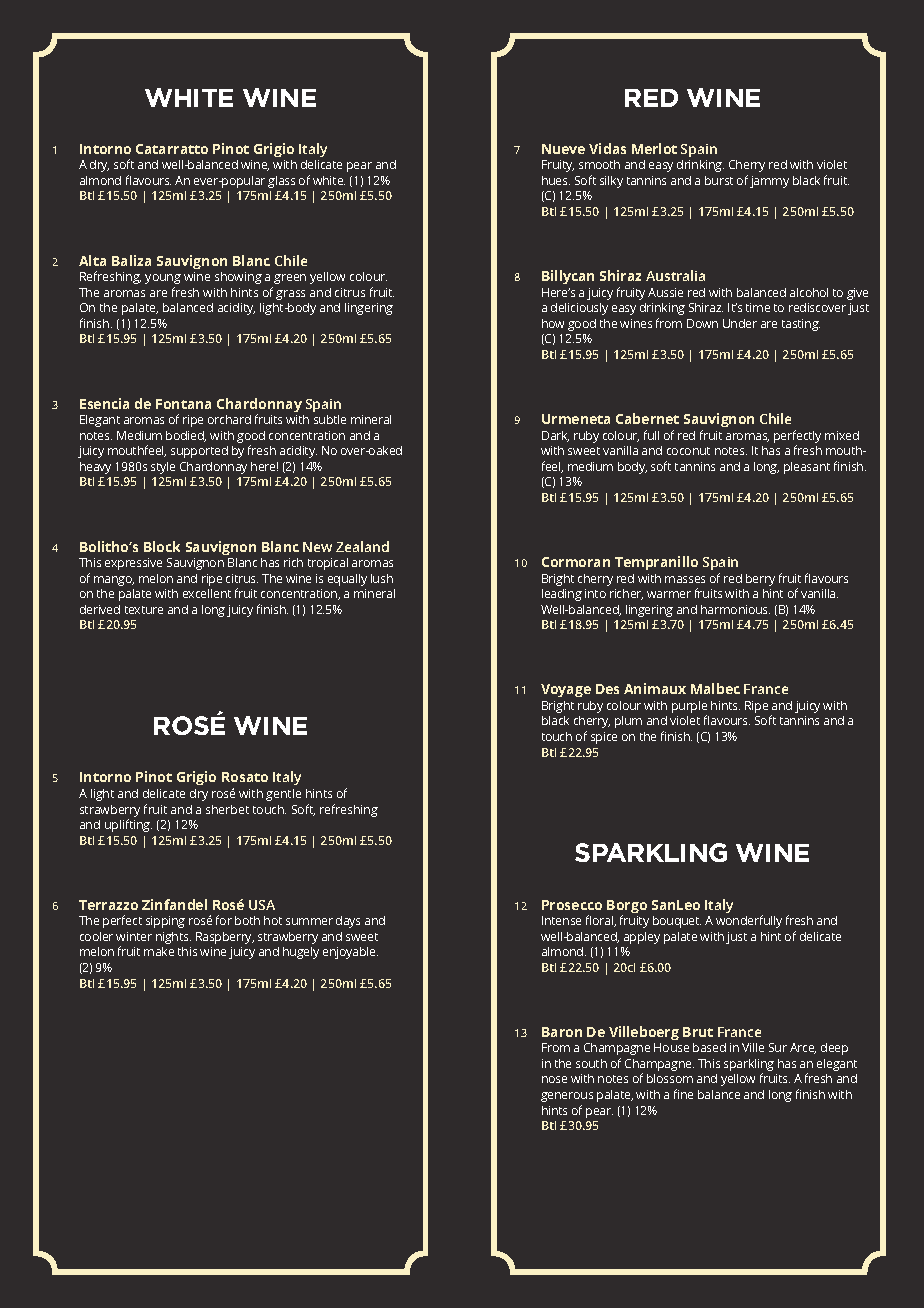 The image size is (924, 1308). I want to click on harmonious, so click(735, 609).
